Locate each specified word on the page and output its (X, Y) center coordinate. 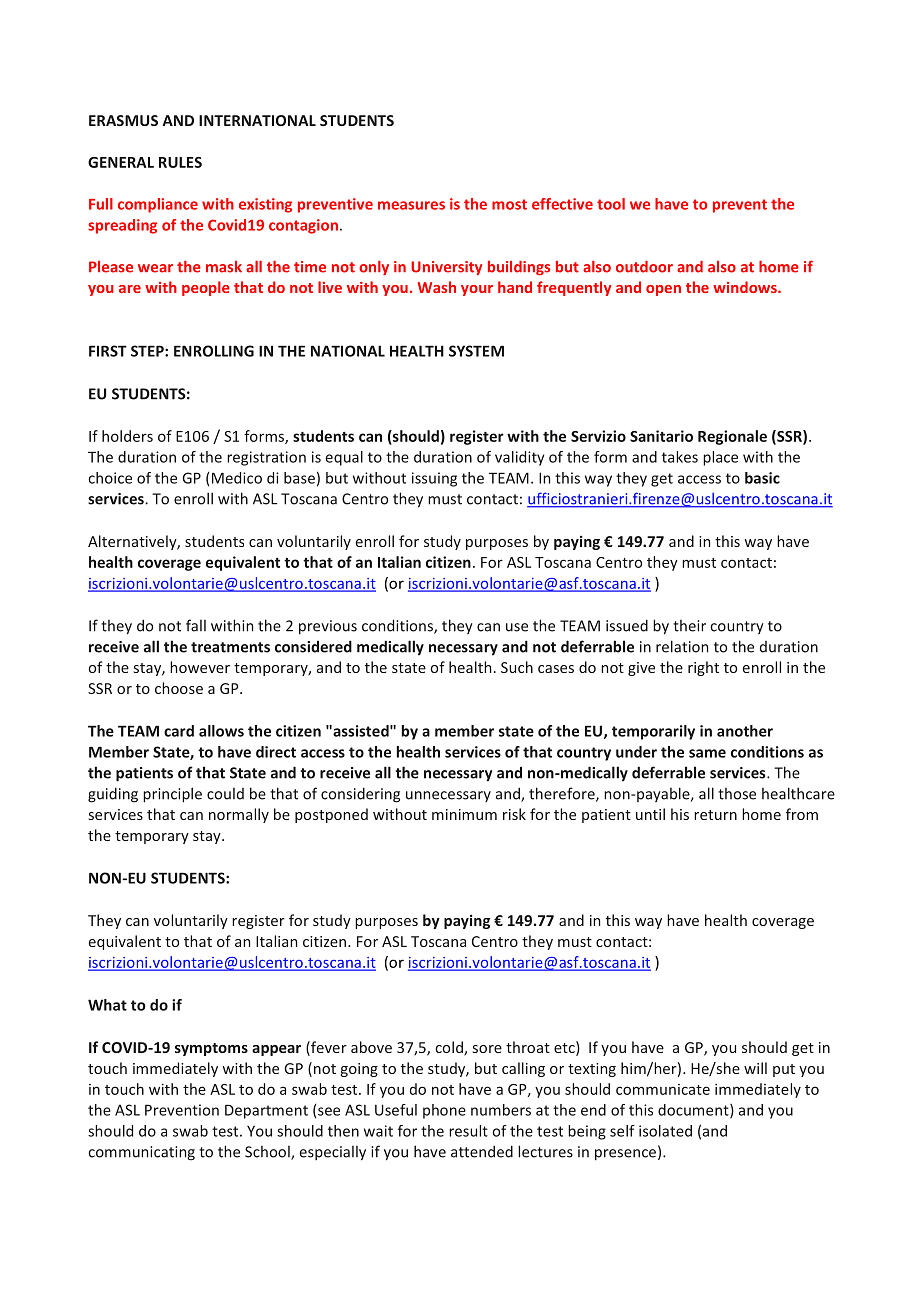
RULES (180, 162)
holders (127, 436)
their (689, 626)
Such (517, 667)
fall (196, 625)
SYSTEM (476, 351)
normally (239, 815)
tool (611, 204)
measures (411, 205)
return (715, 815)
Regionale (732, 437)
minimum (464, 814)
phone (444, 1111)
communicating (141, 1153)
